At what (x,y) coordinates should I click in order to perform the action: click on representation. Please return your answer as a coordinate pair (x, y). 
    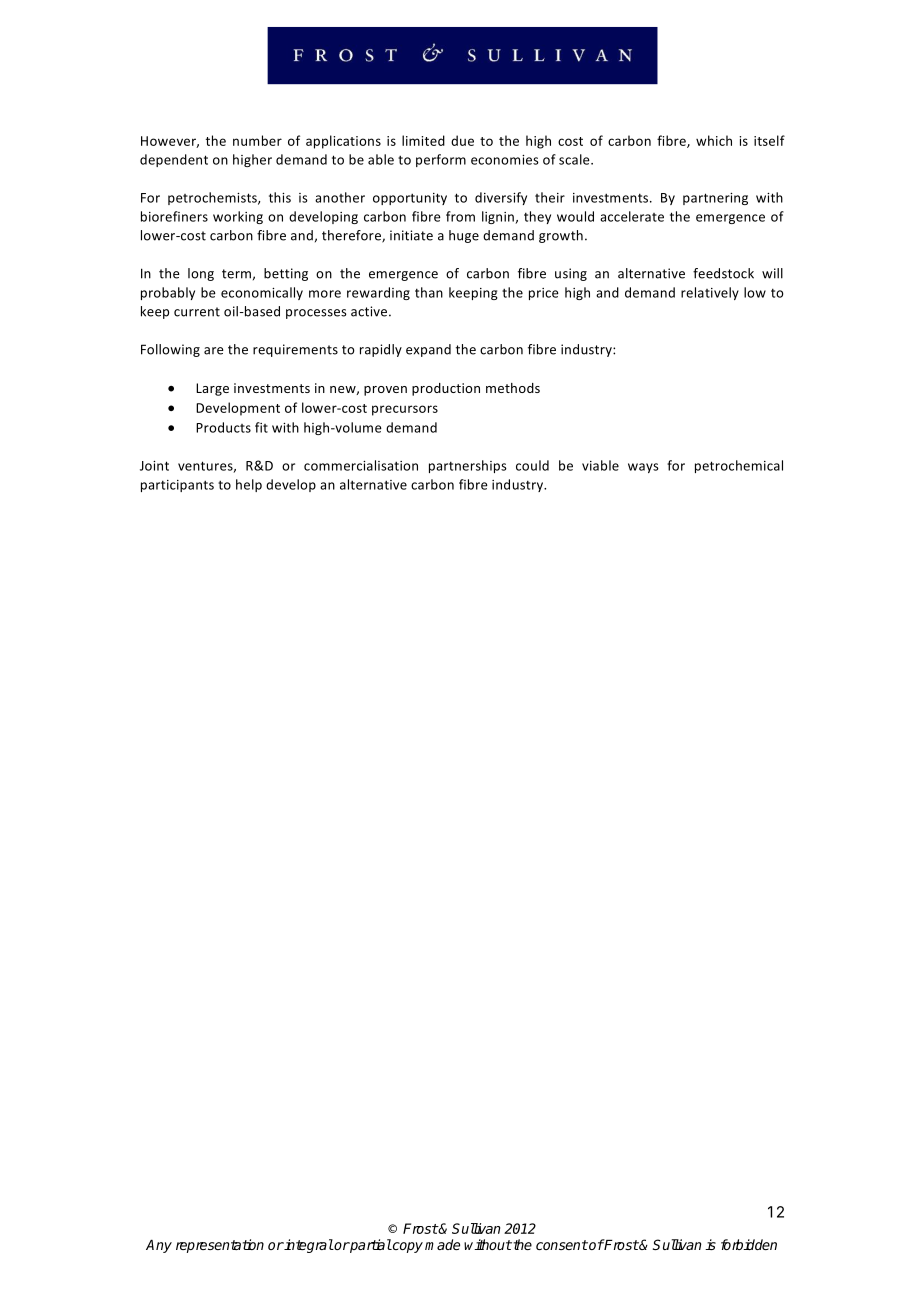
    Looking at the image, I should click on (220, 1246).
